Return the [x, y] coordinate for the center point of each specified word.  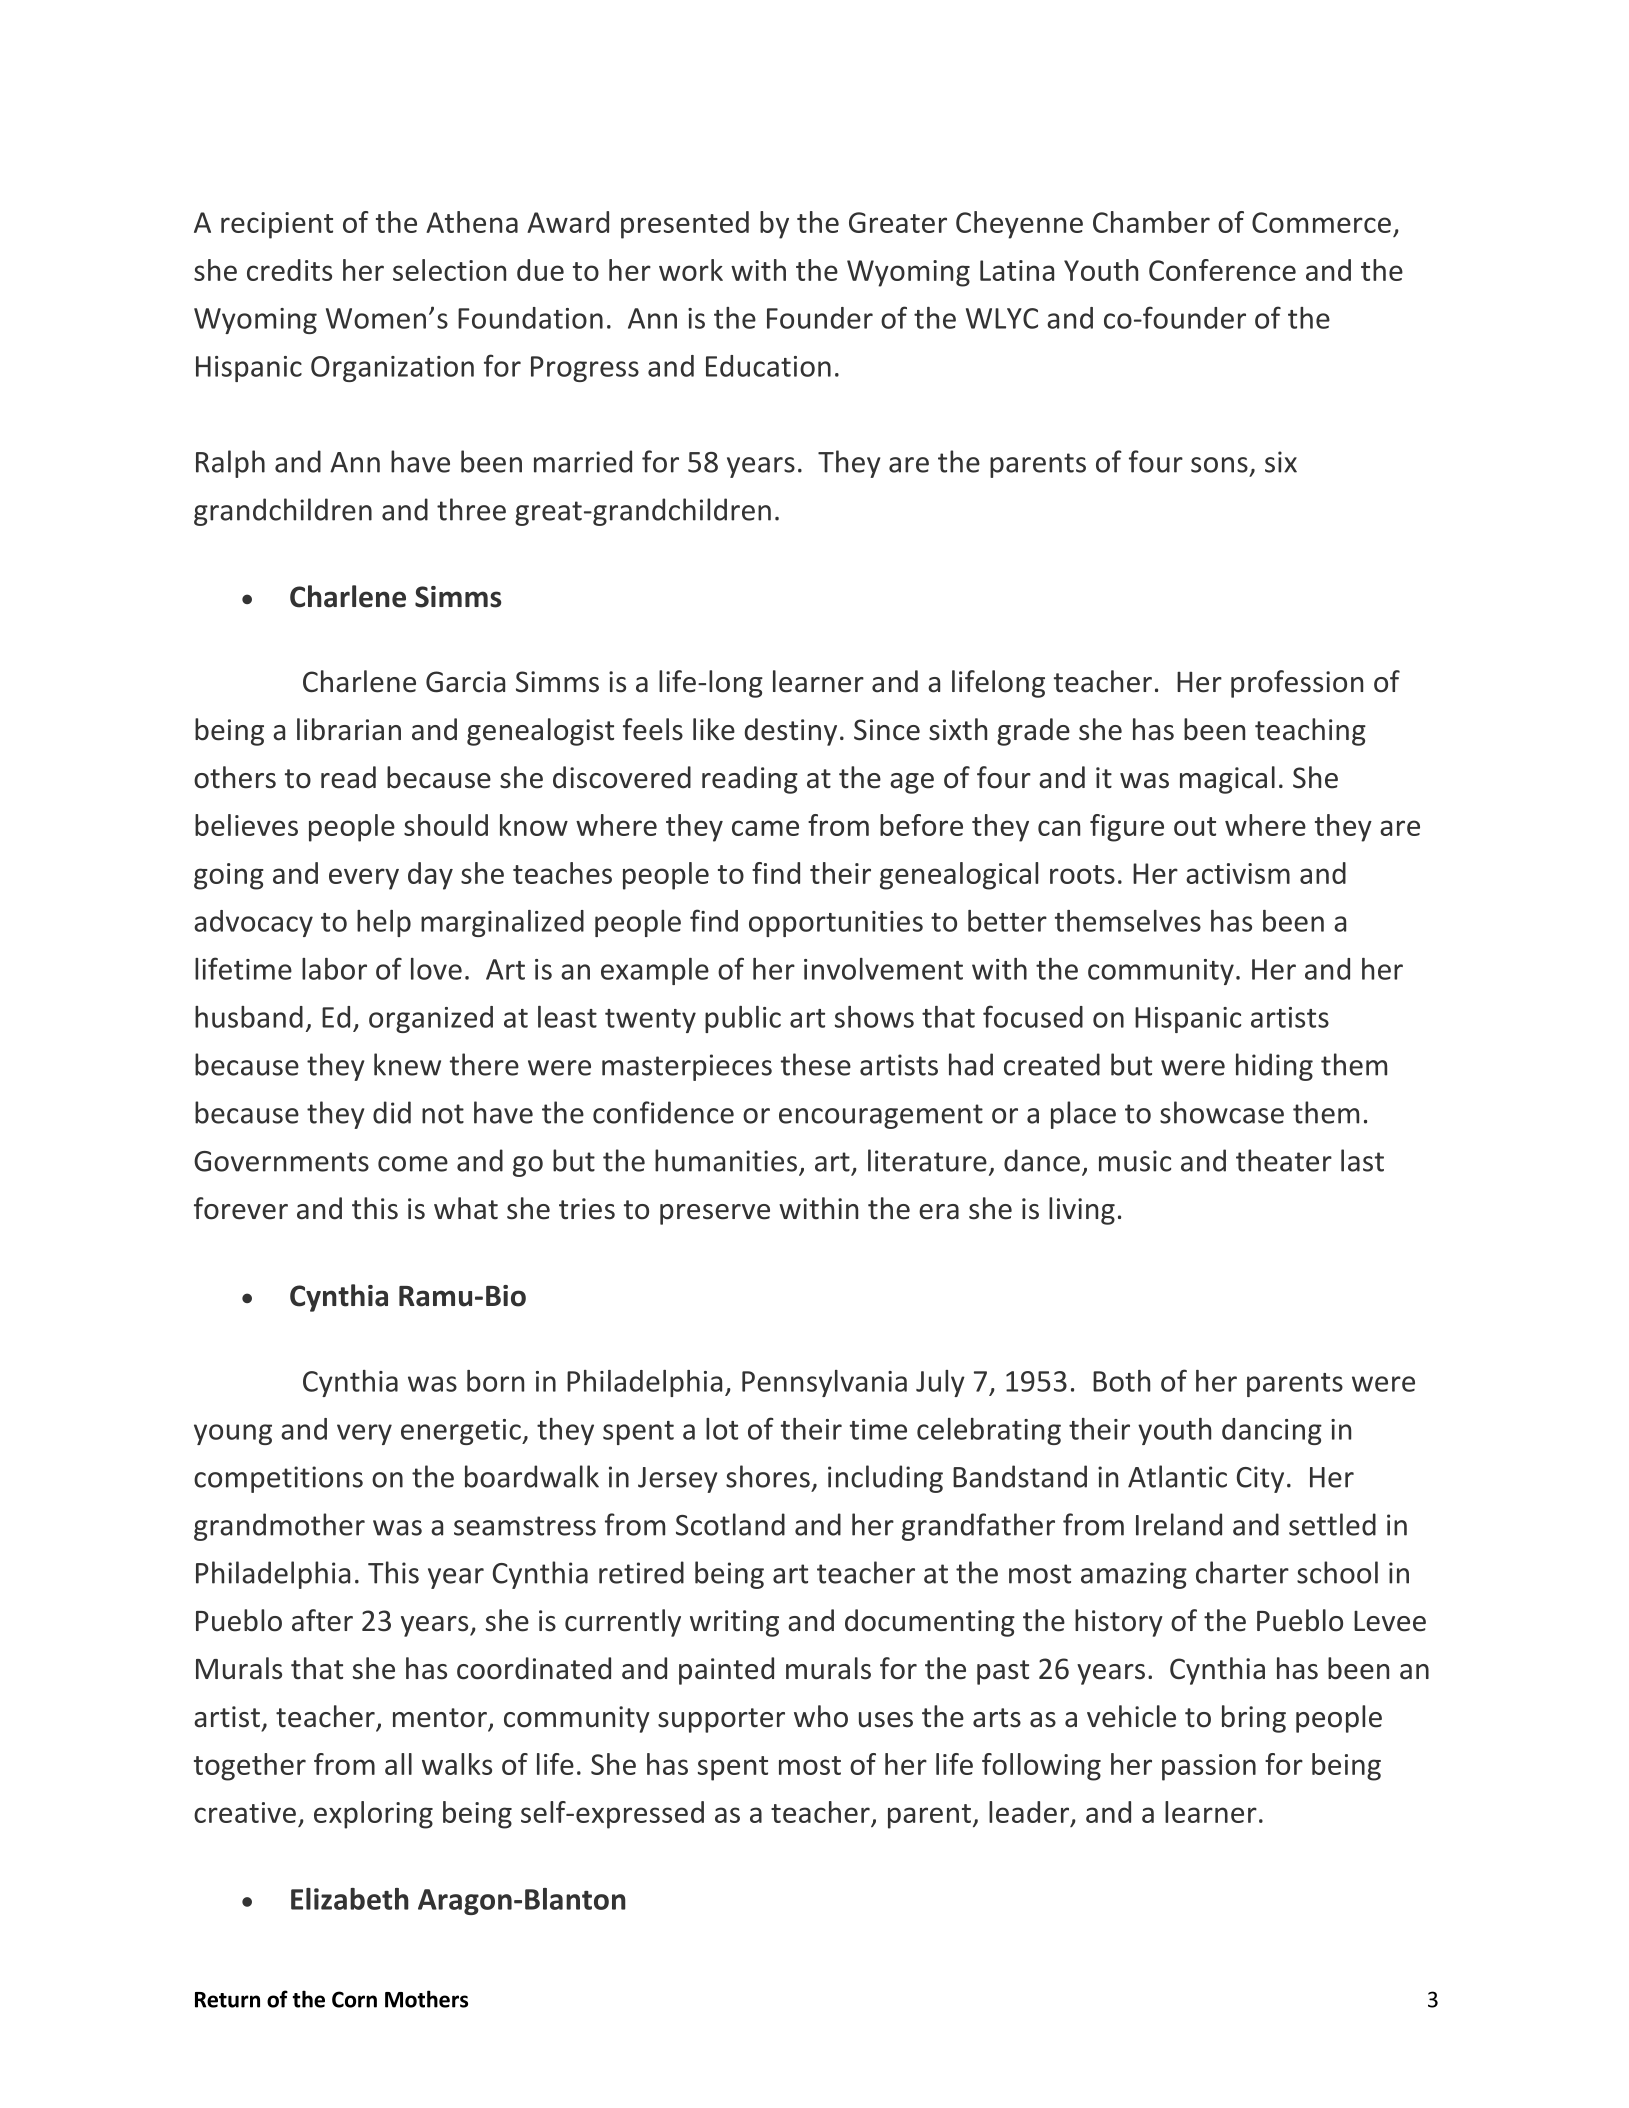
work [691, 270]
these [816, 1064]
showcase [1222, 1112]
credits [289, 270]
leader [1029, 1812]
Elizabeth [350, 1899]
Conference [1222, 270]
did [392, 1112]
